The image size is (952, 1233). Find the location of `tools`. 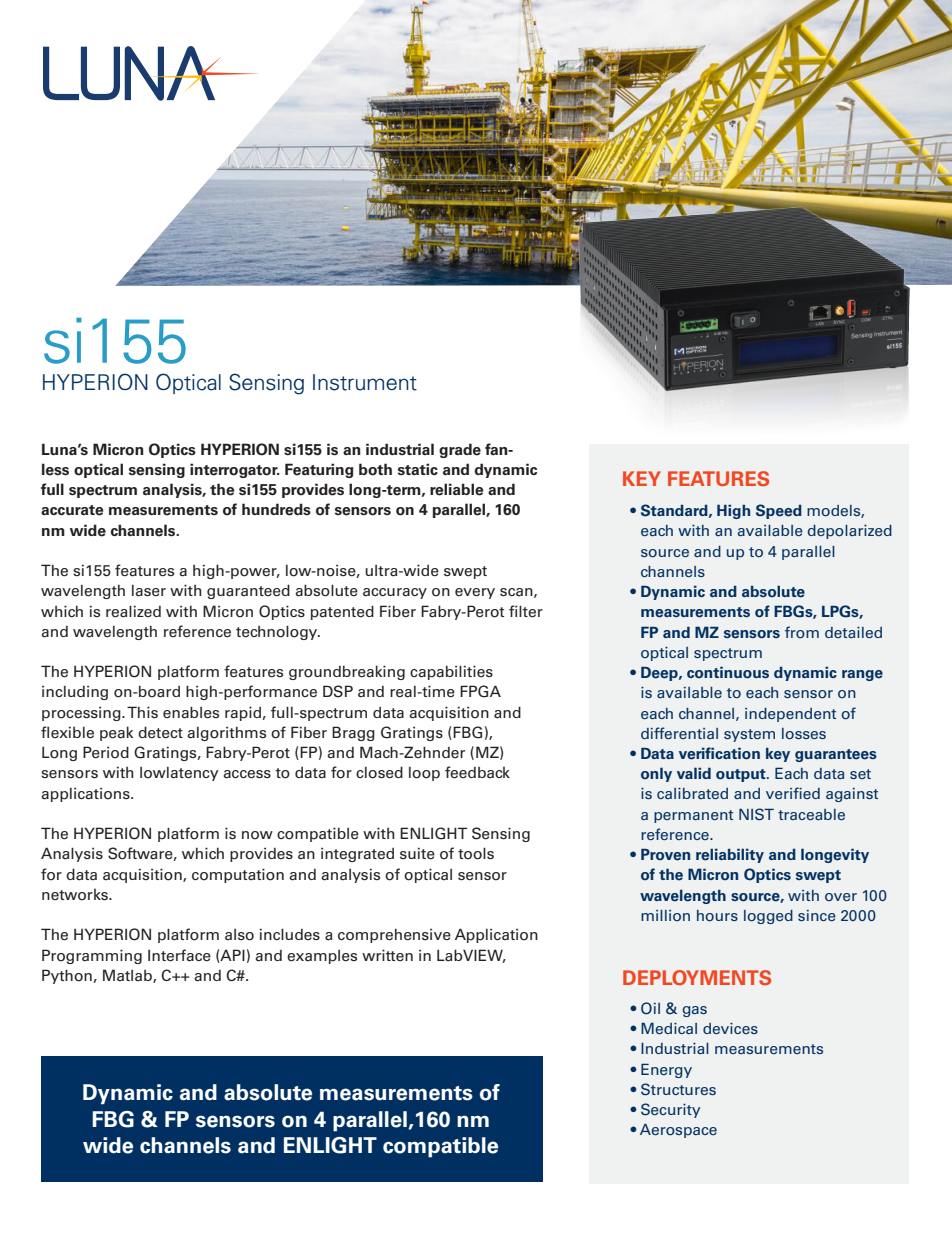

tools is located at coordinates (476, 853).
